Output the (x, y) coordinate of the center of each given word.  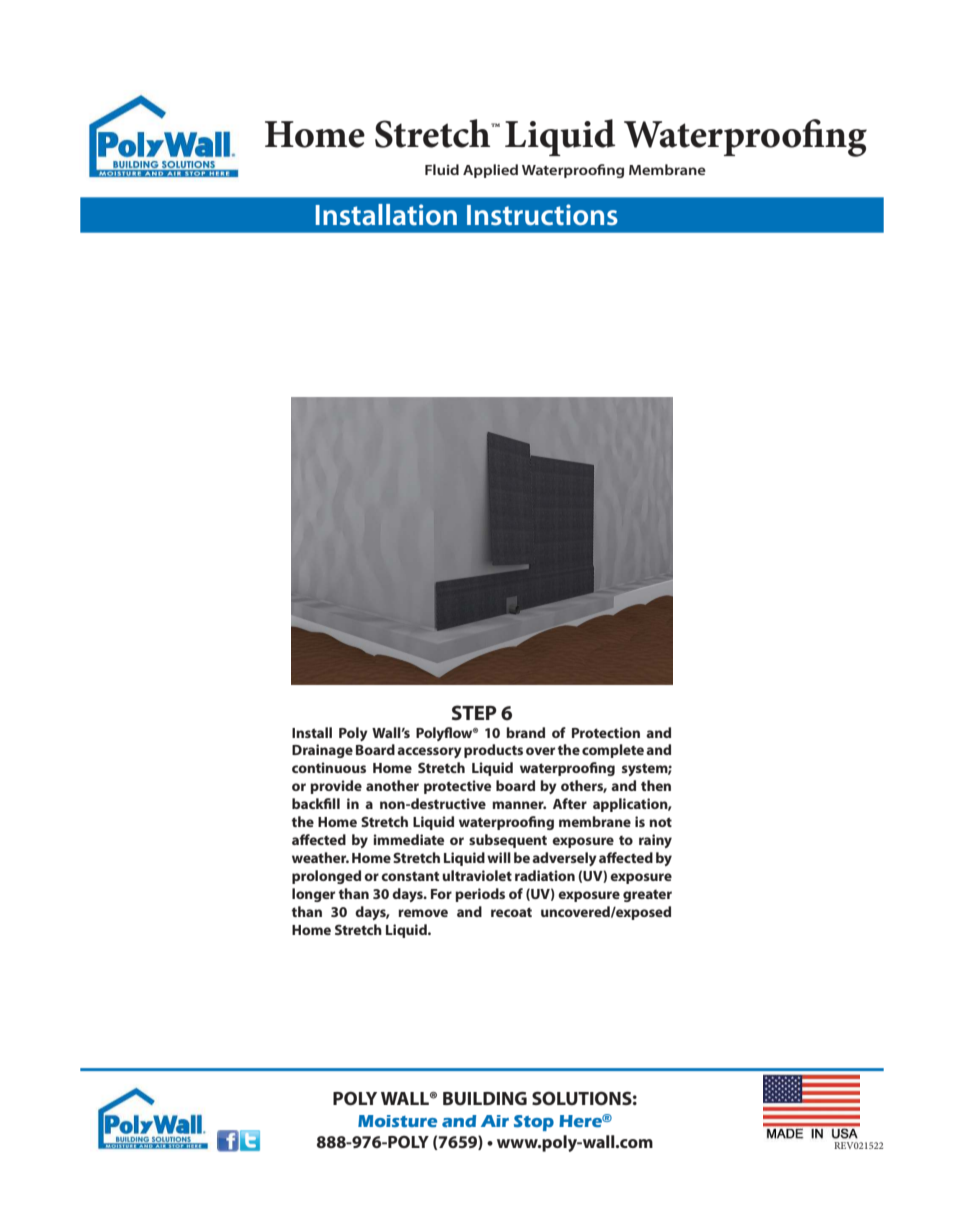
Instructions (542, 215)
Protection (606, 732)
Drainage (322, 751)
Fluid (442, 169)
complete (613, 751)
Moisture (397, 1121)
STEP (474, 712)
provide (336, 787)
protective (457, 787)
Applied (490, 171)
